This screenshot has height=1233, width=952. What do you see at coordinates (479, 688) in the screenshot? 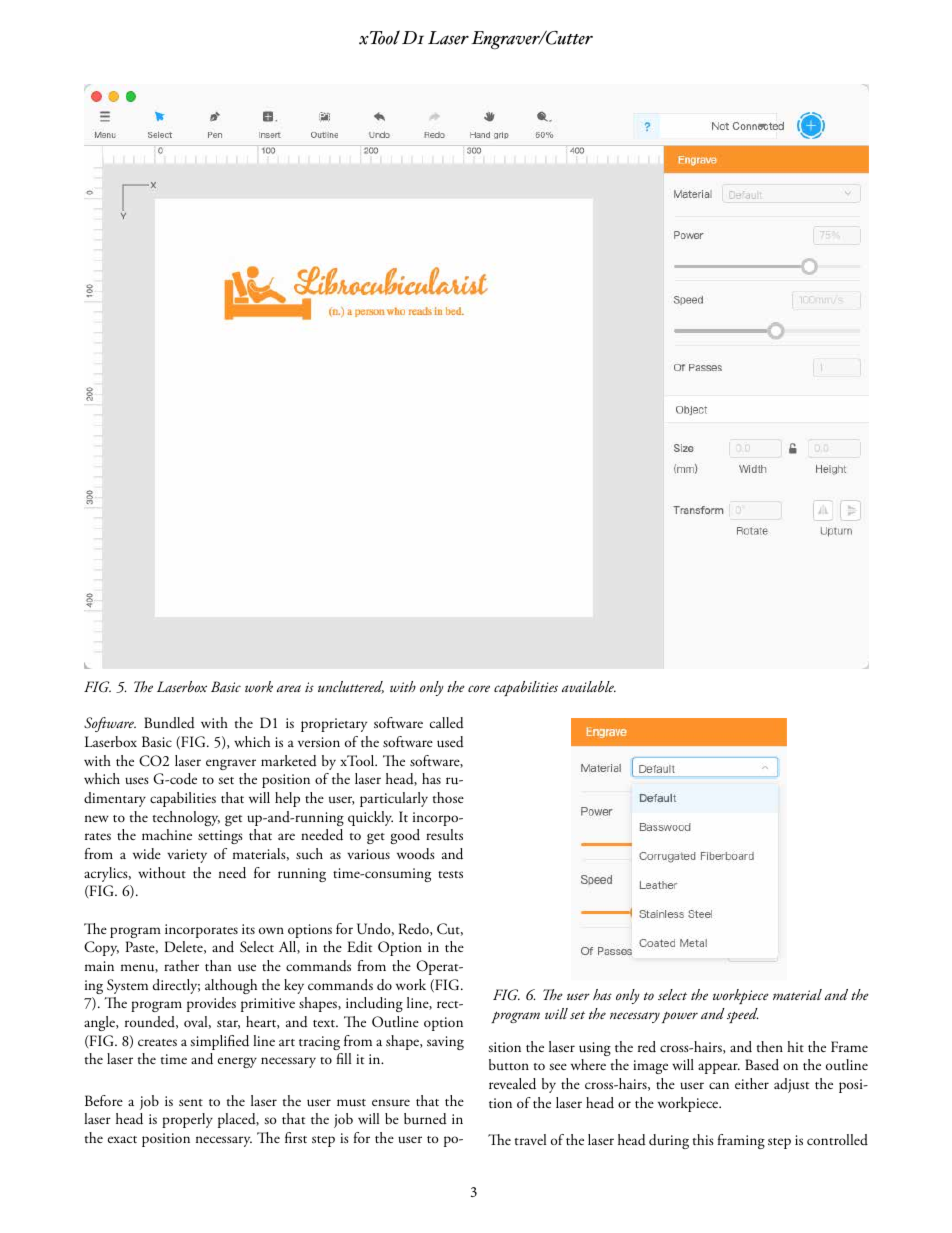
I see `core` at bounding box center [479, 688].
